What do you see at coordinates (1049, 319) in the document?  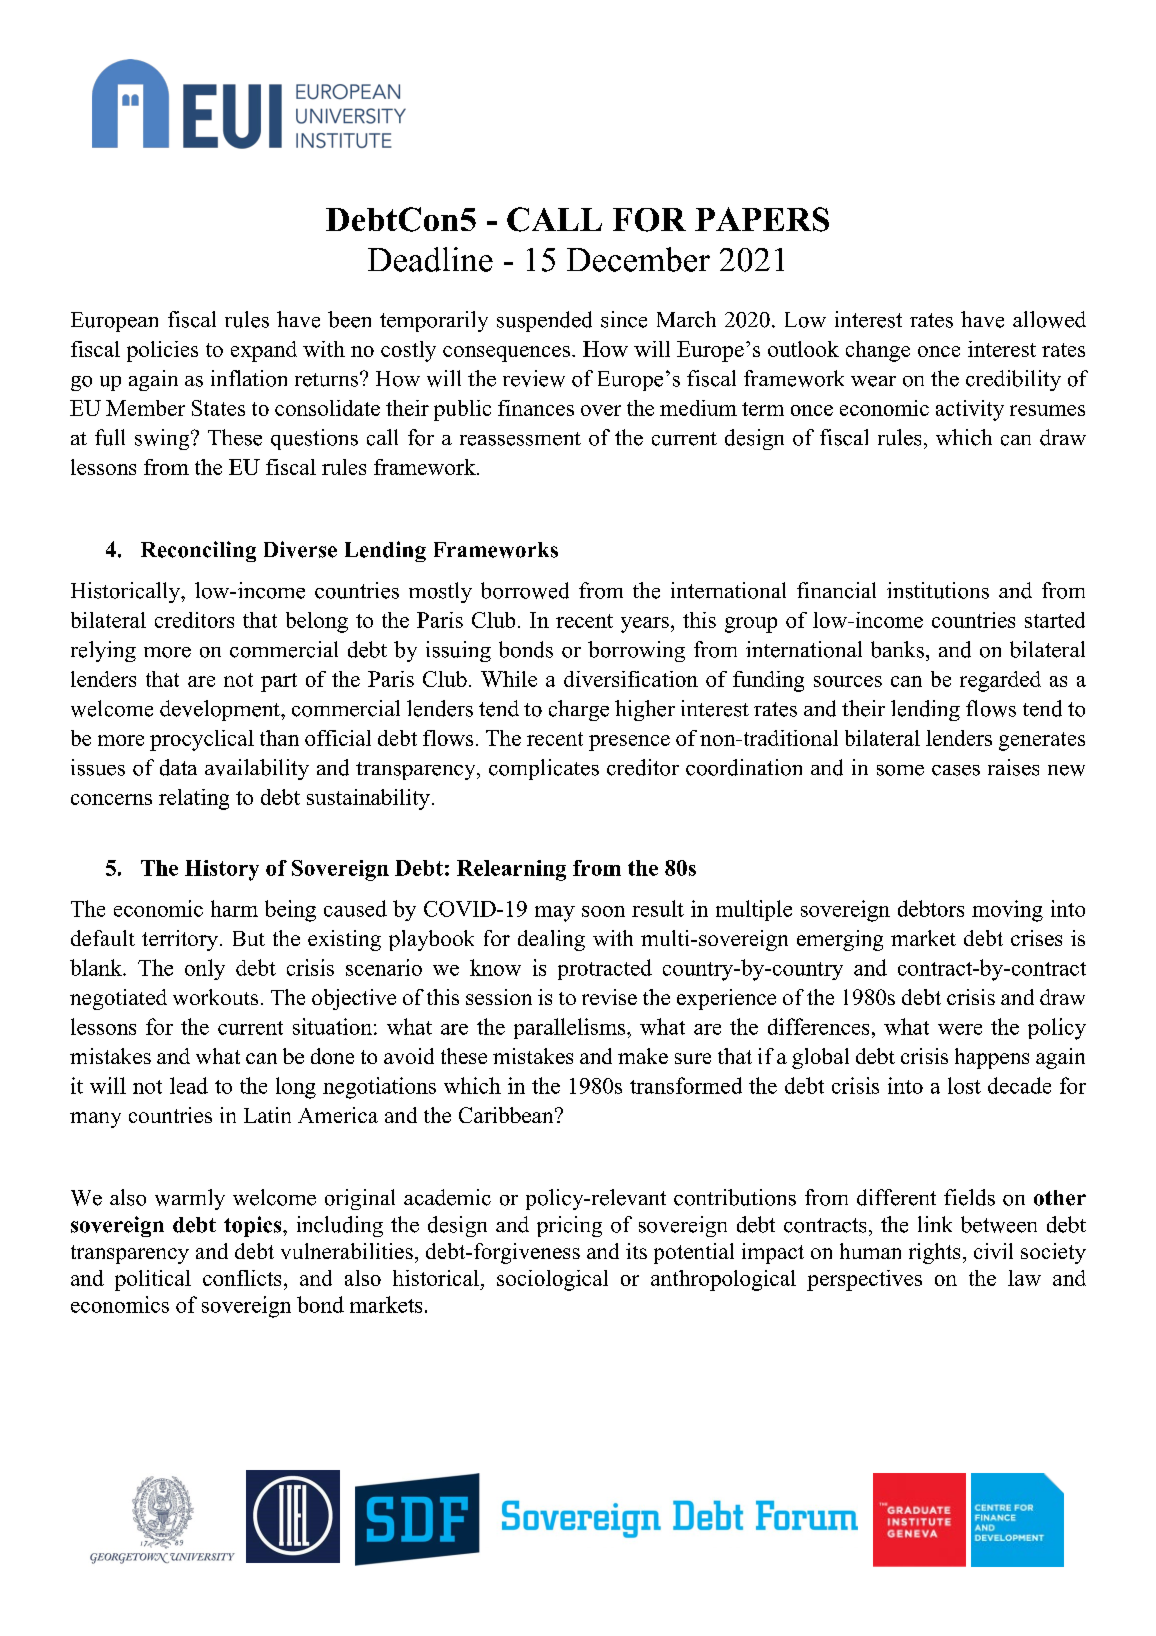 I see `allowed` at bounding box center [1049, 319].
